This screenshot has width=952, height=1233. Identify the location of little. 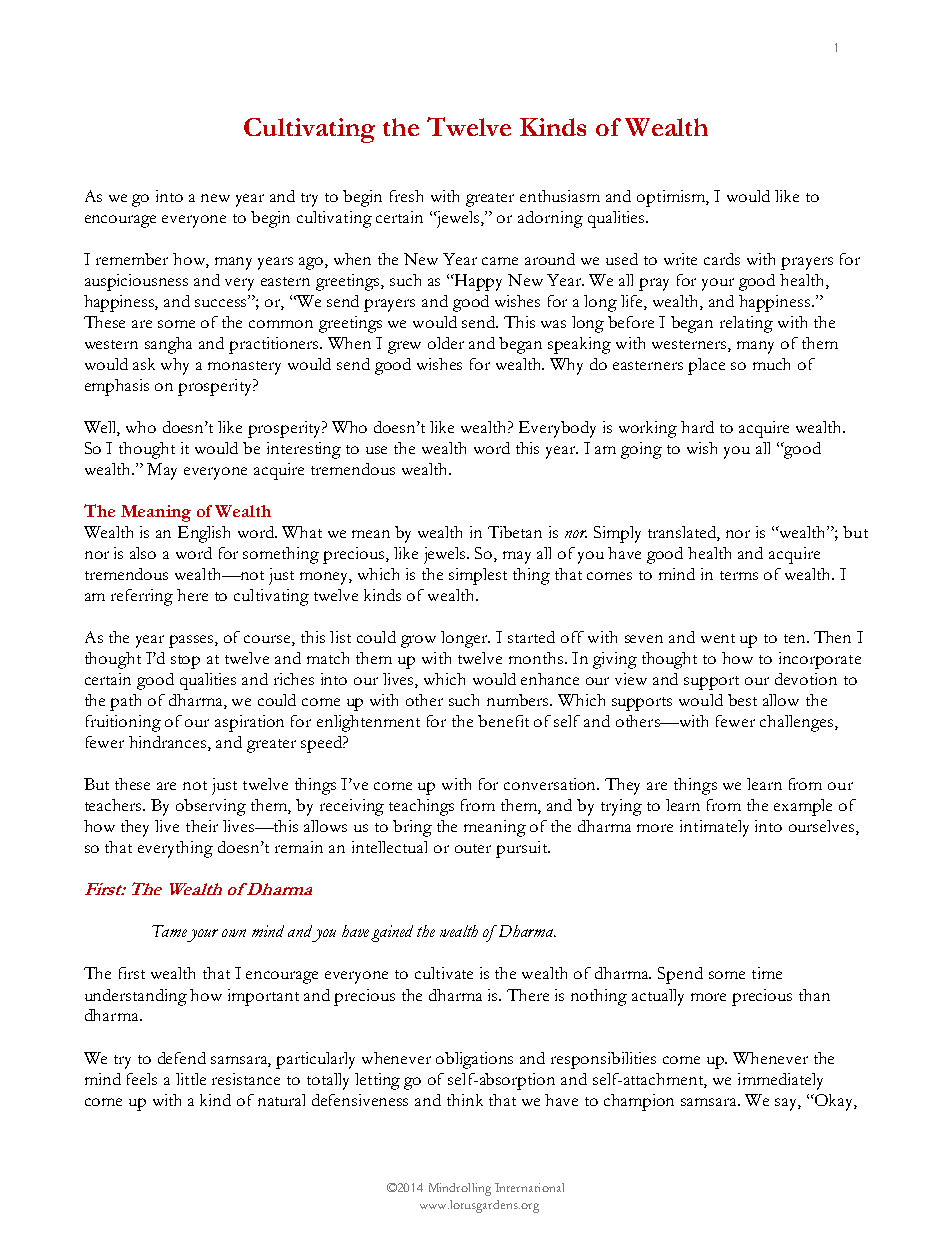
(191, 1079).
